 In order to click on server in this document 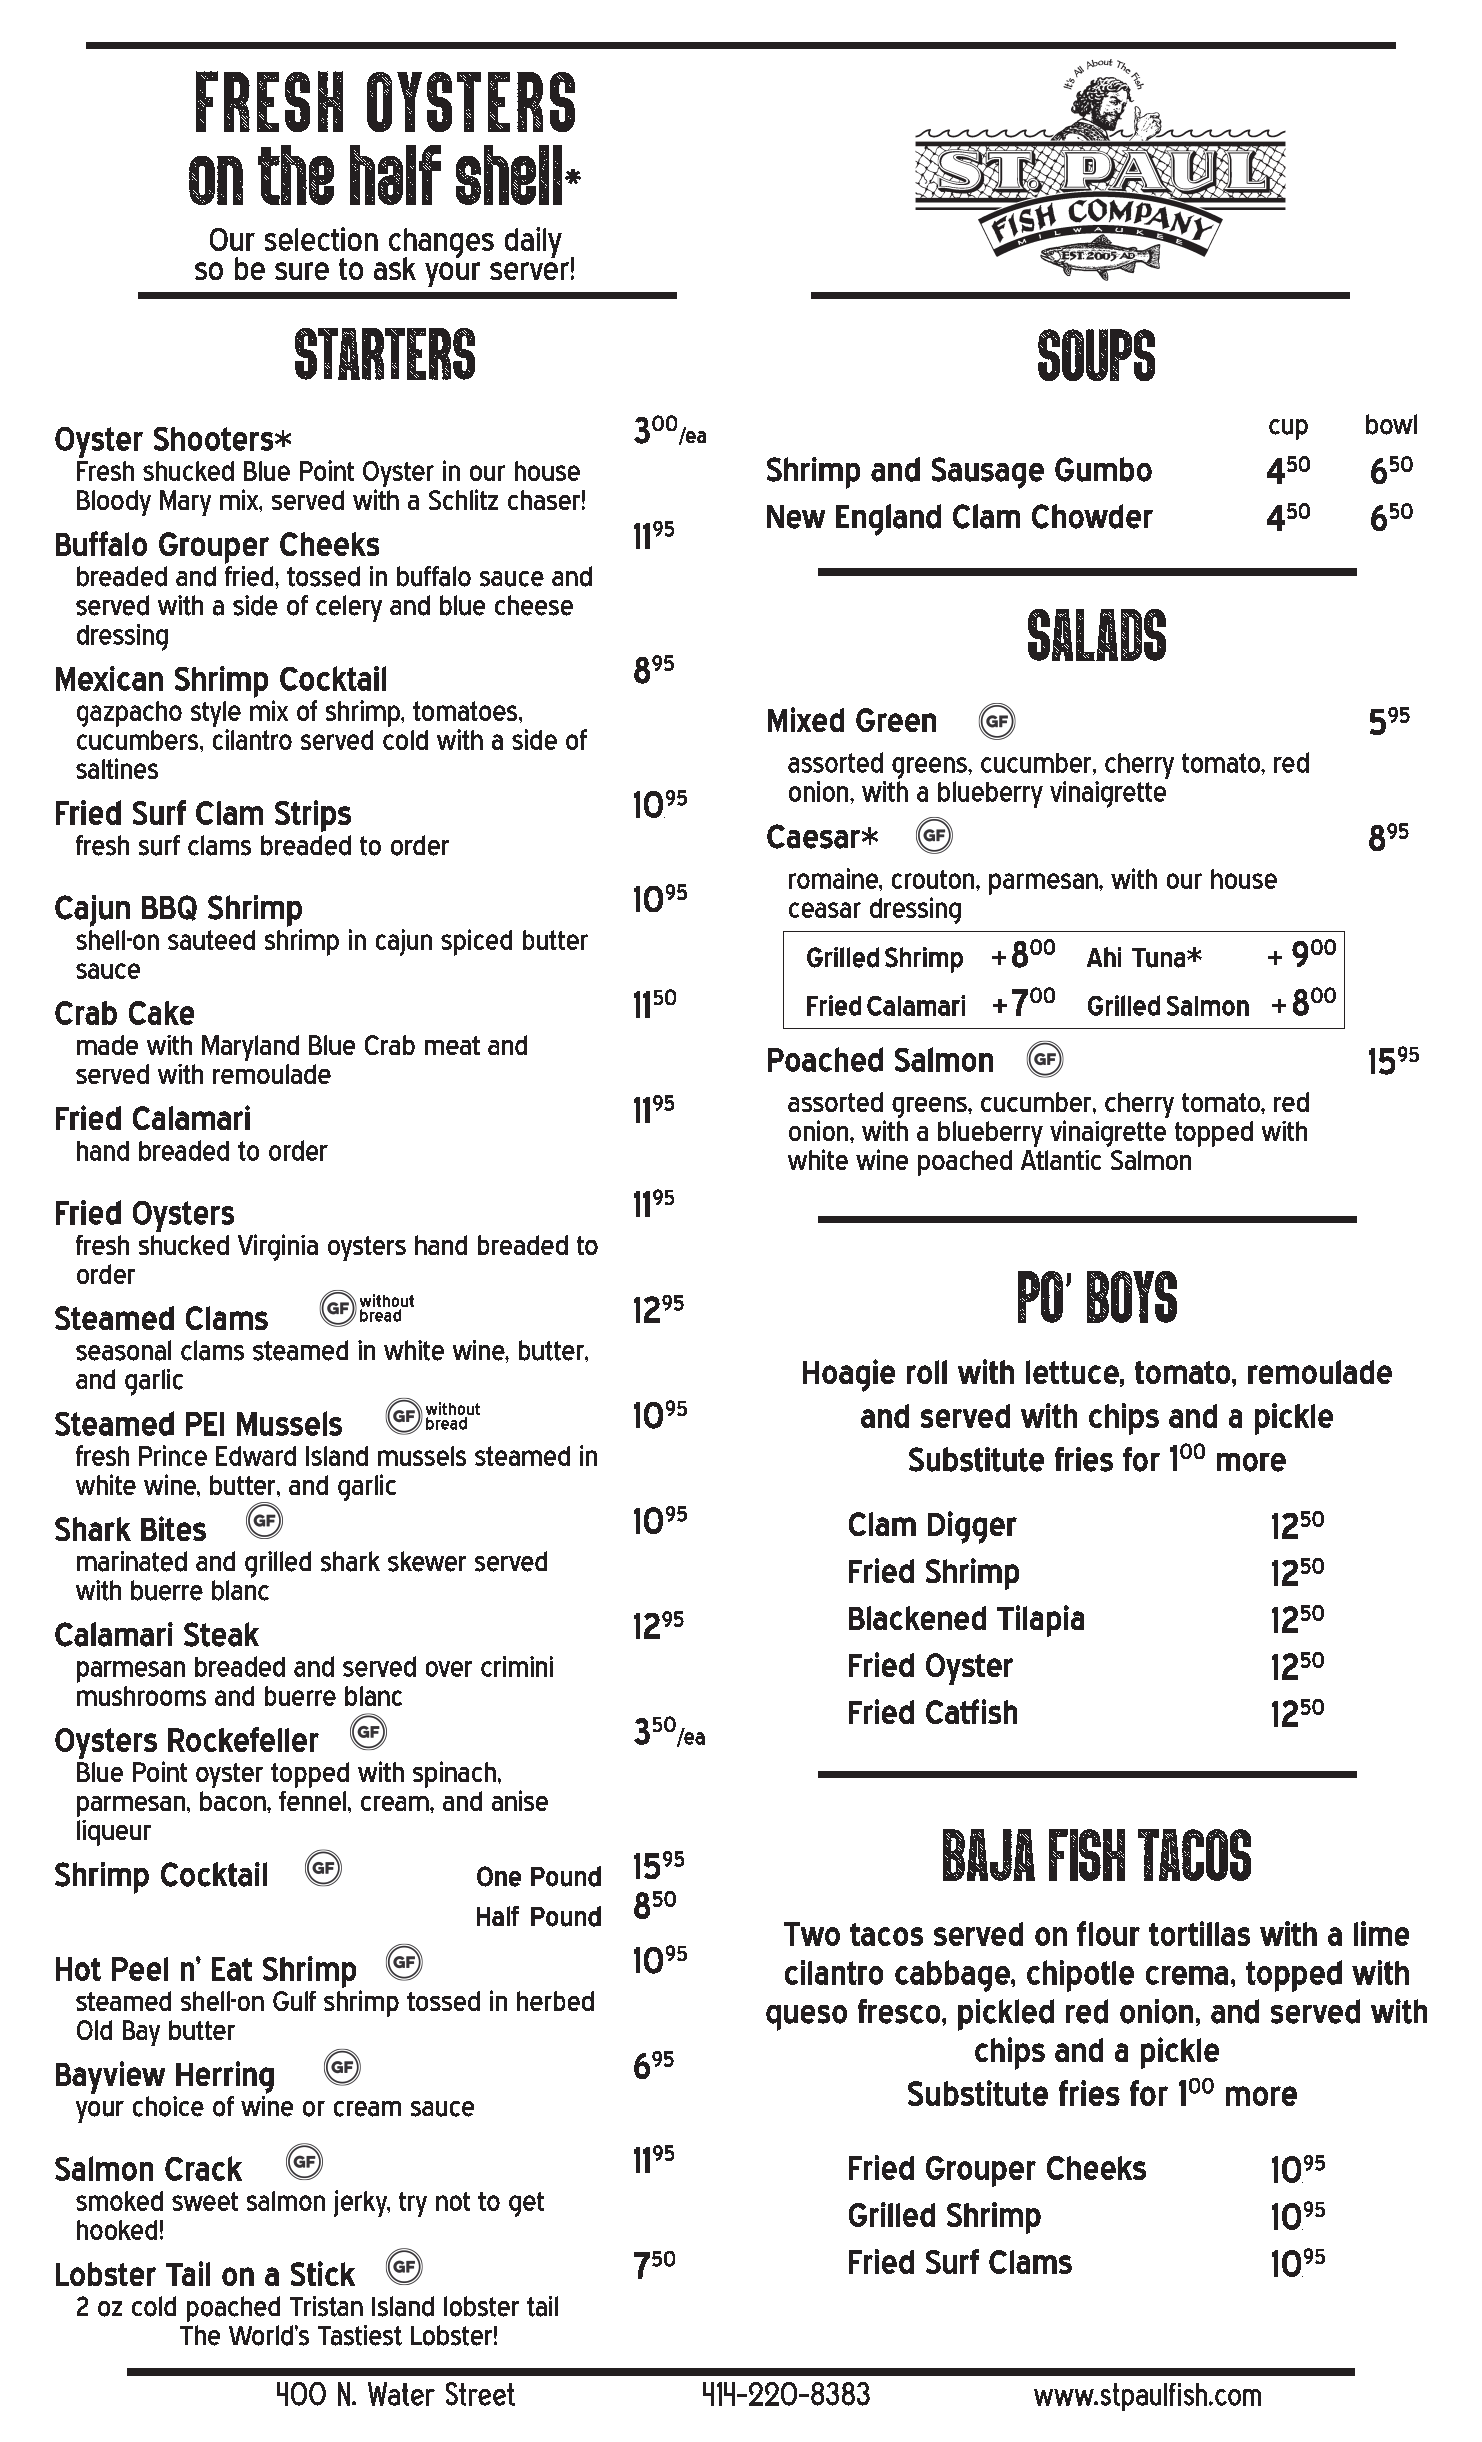, I will do `click(529, 271)`.
